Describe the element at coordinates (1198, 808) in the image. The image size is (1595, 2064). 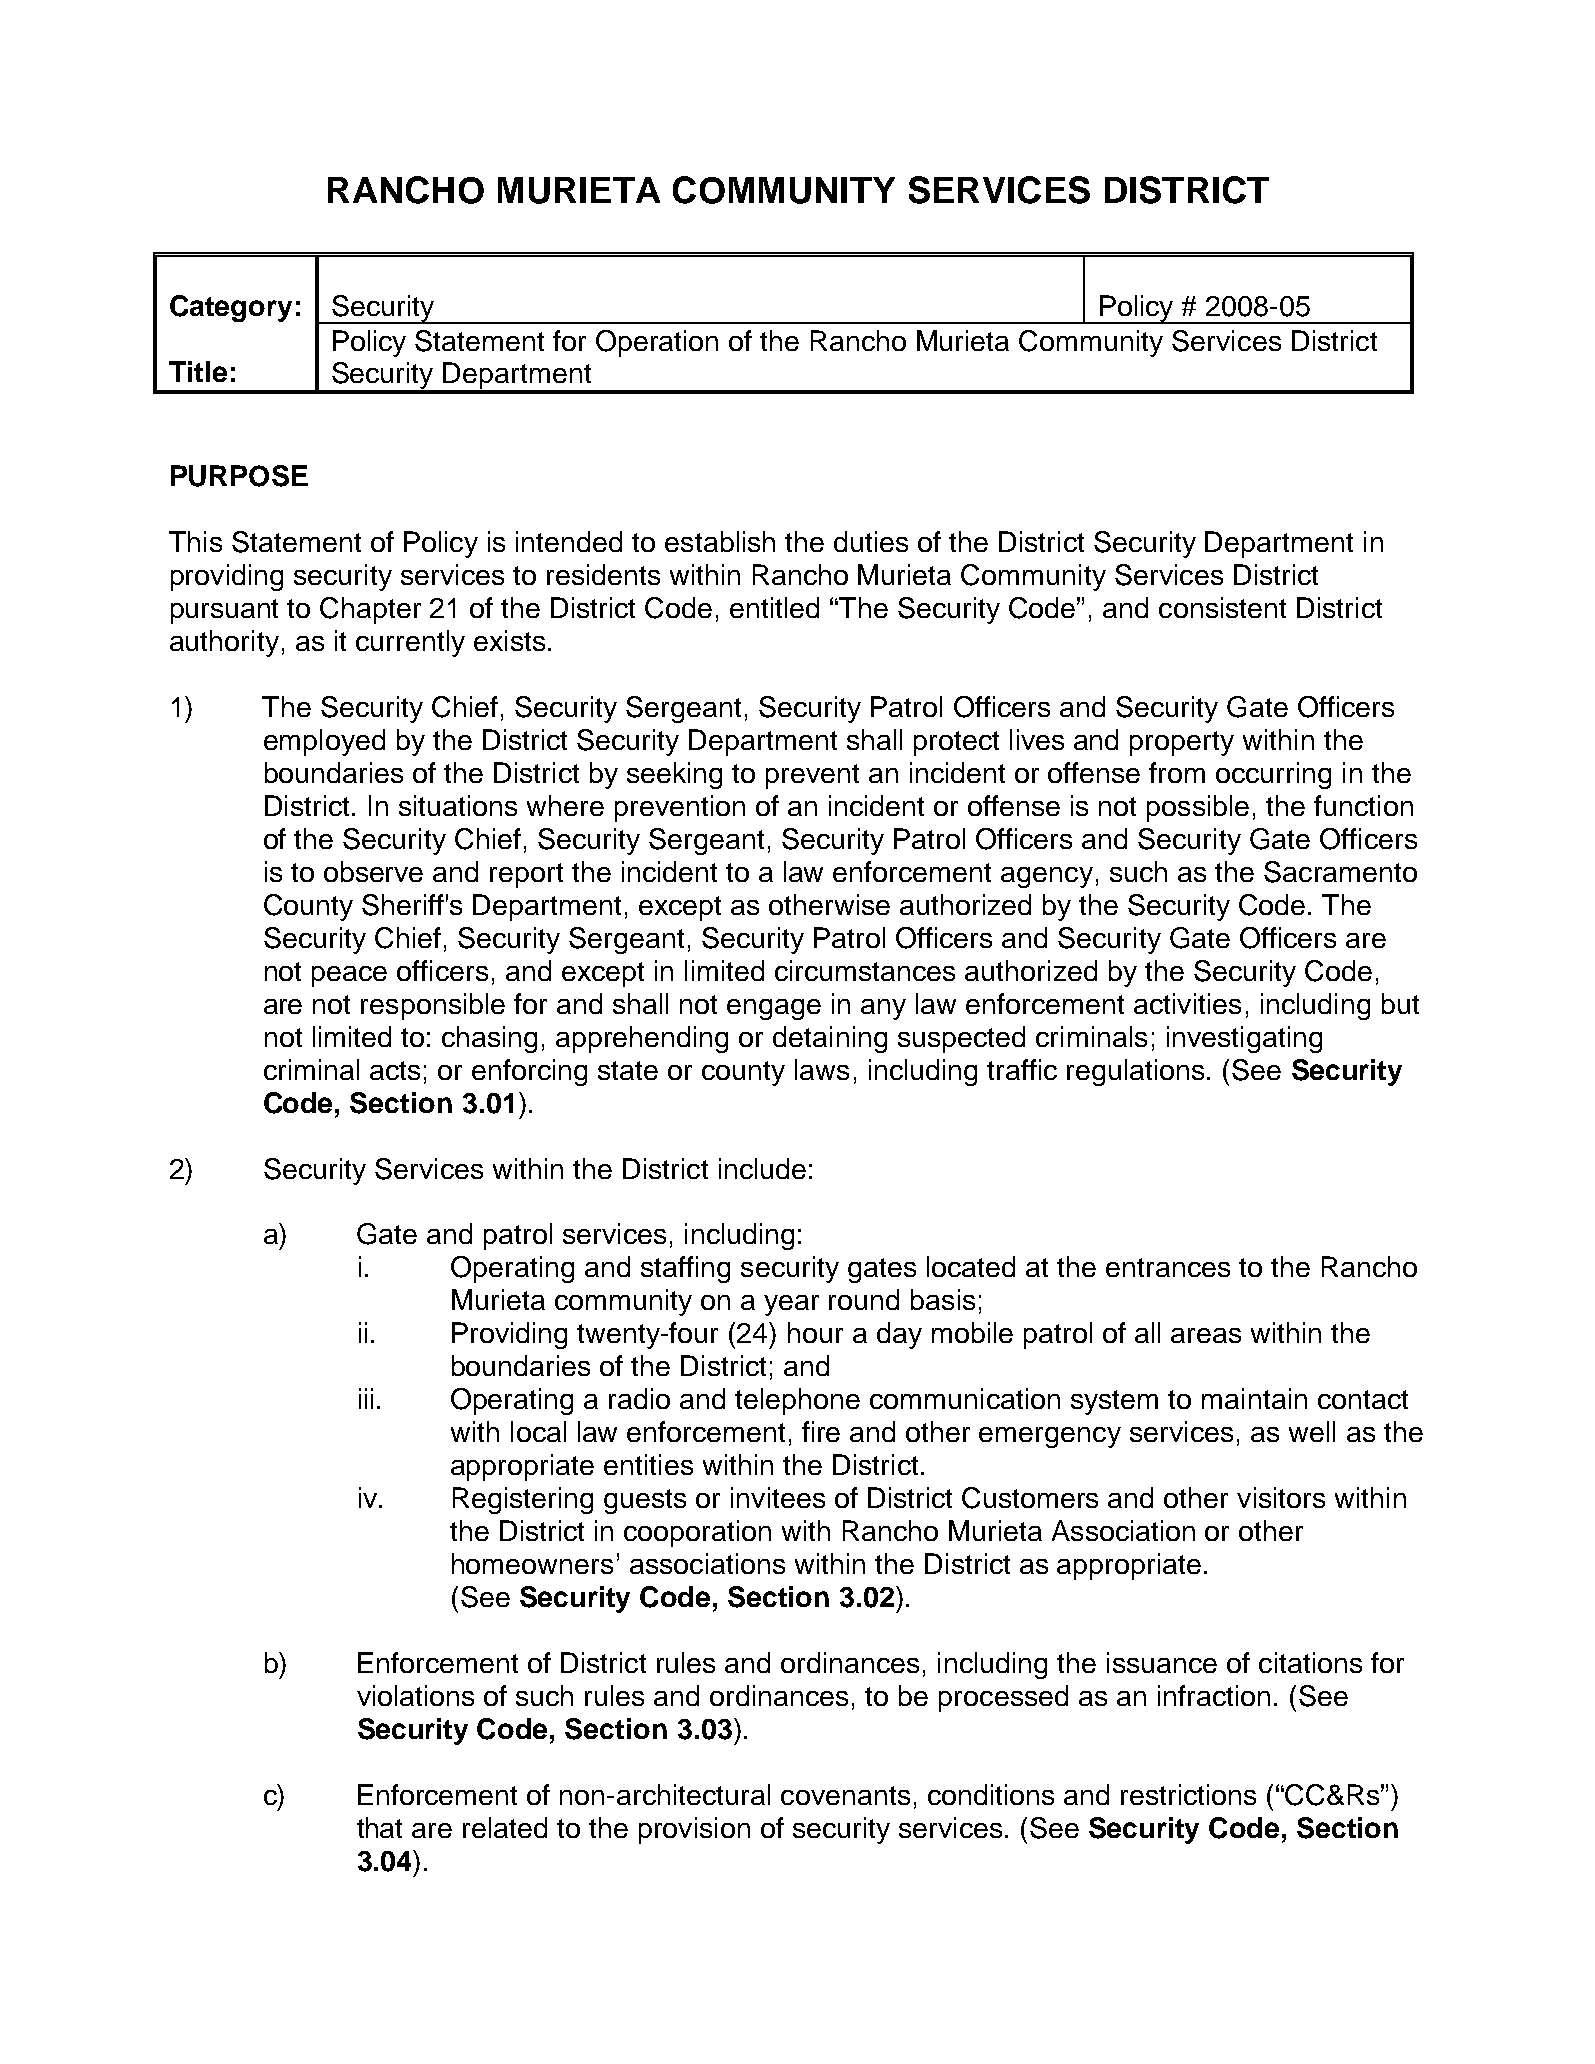
I see `possible` at that location.
